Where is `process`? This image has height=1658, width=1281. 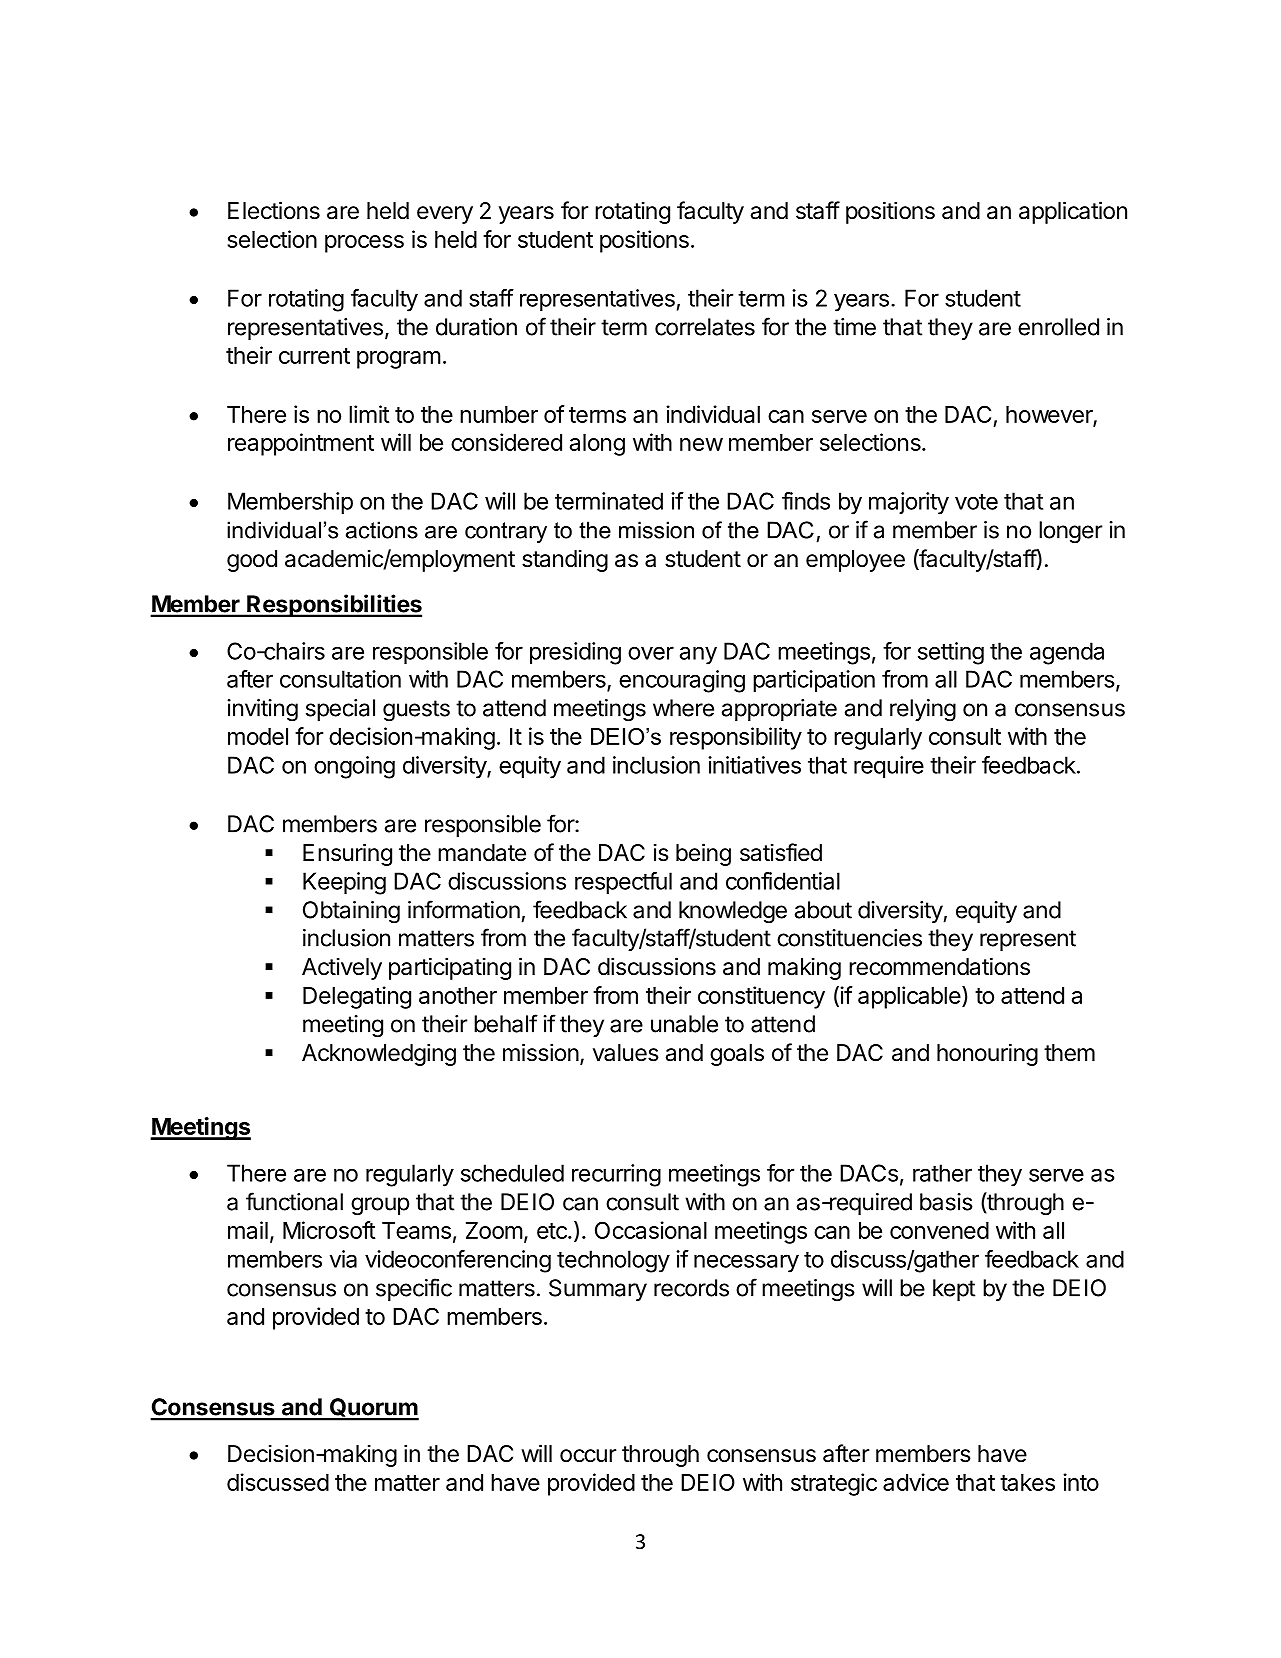 process is located at coordinates (364, 244).
